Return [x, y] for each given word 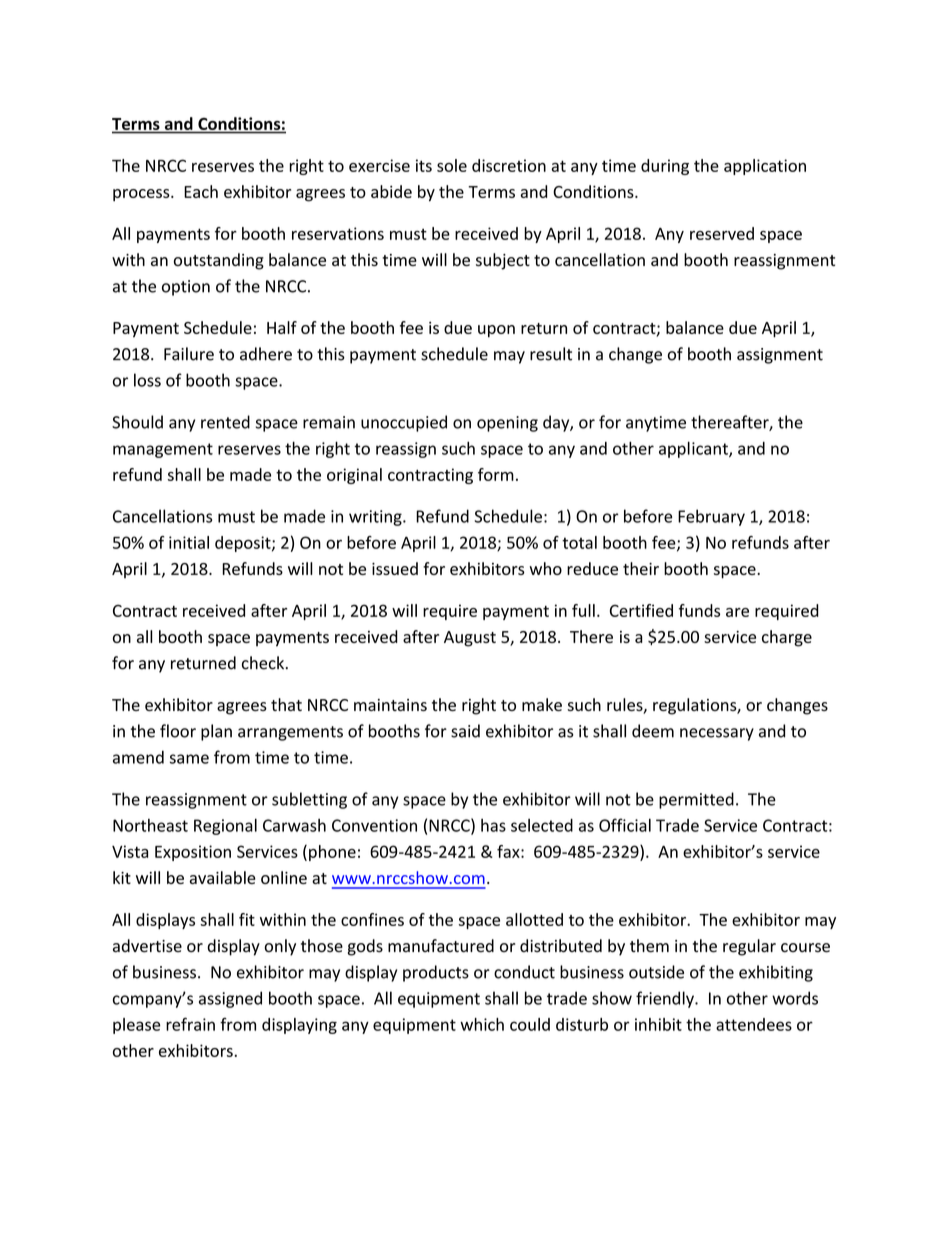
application [765, 167]
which [482, 1024]
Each [201, 191]
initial [189, 542]
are [737, 612]
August [470, 639]
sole [452, 165]
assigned [230, 999]
